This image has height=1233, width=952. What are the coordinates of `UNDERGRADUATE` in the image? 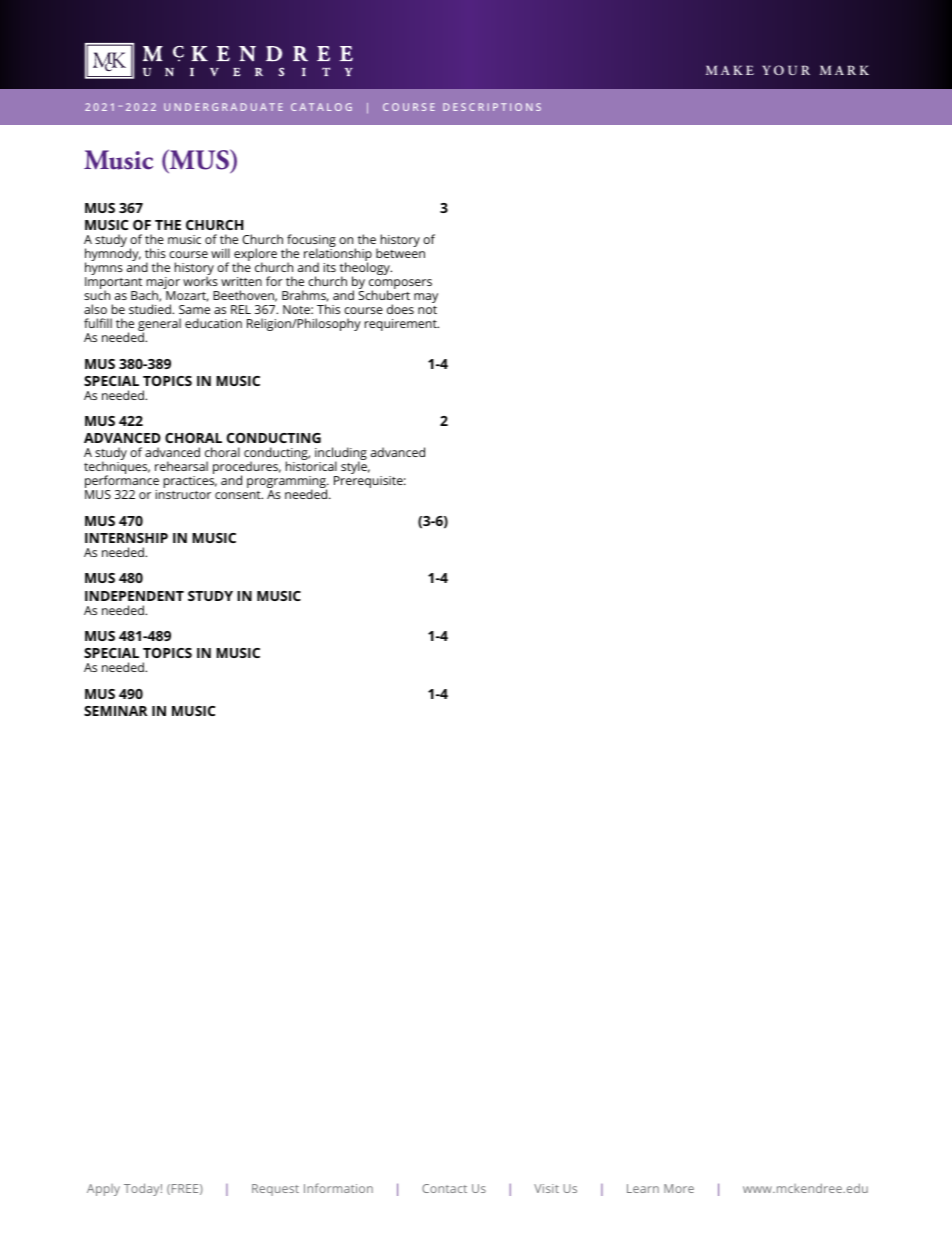 It's located at (223, 107).
